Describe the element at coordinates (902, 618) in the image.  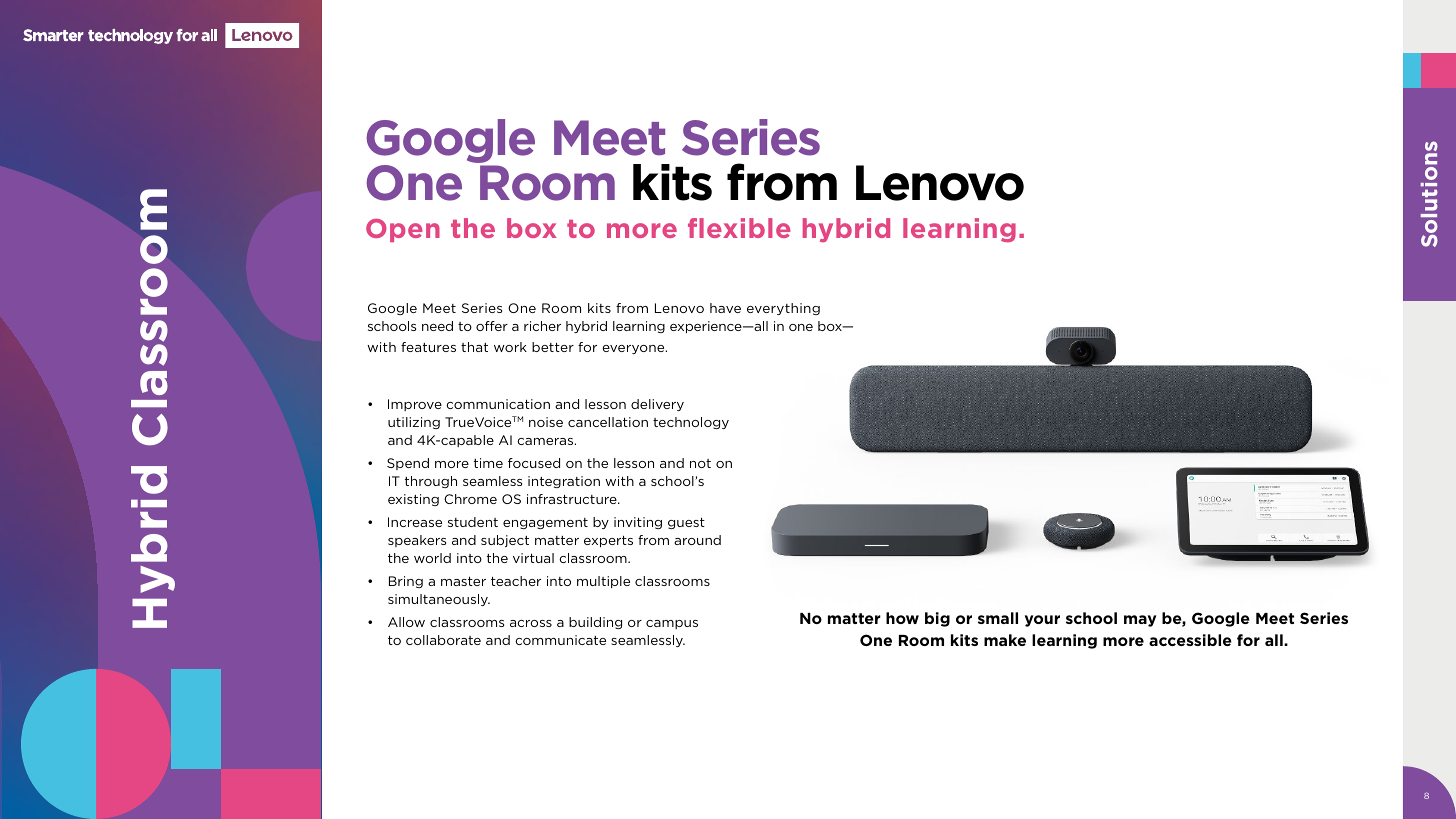
I see `how` at that location.
